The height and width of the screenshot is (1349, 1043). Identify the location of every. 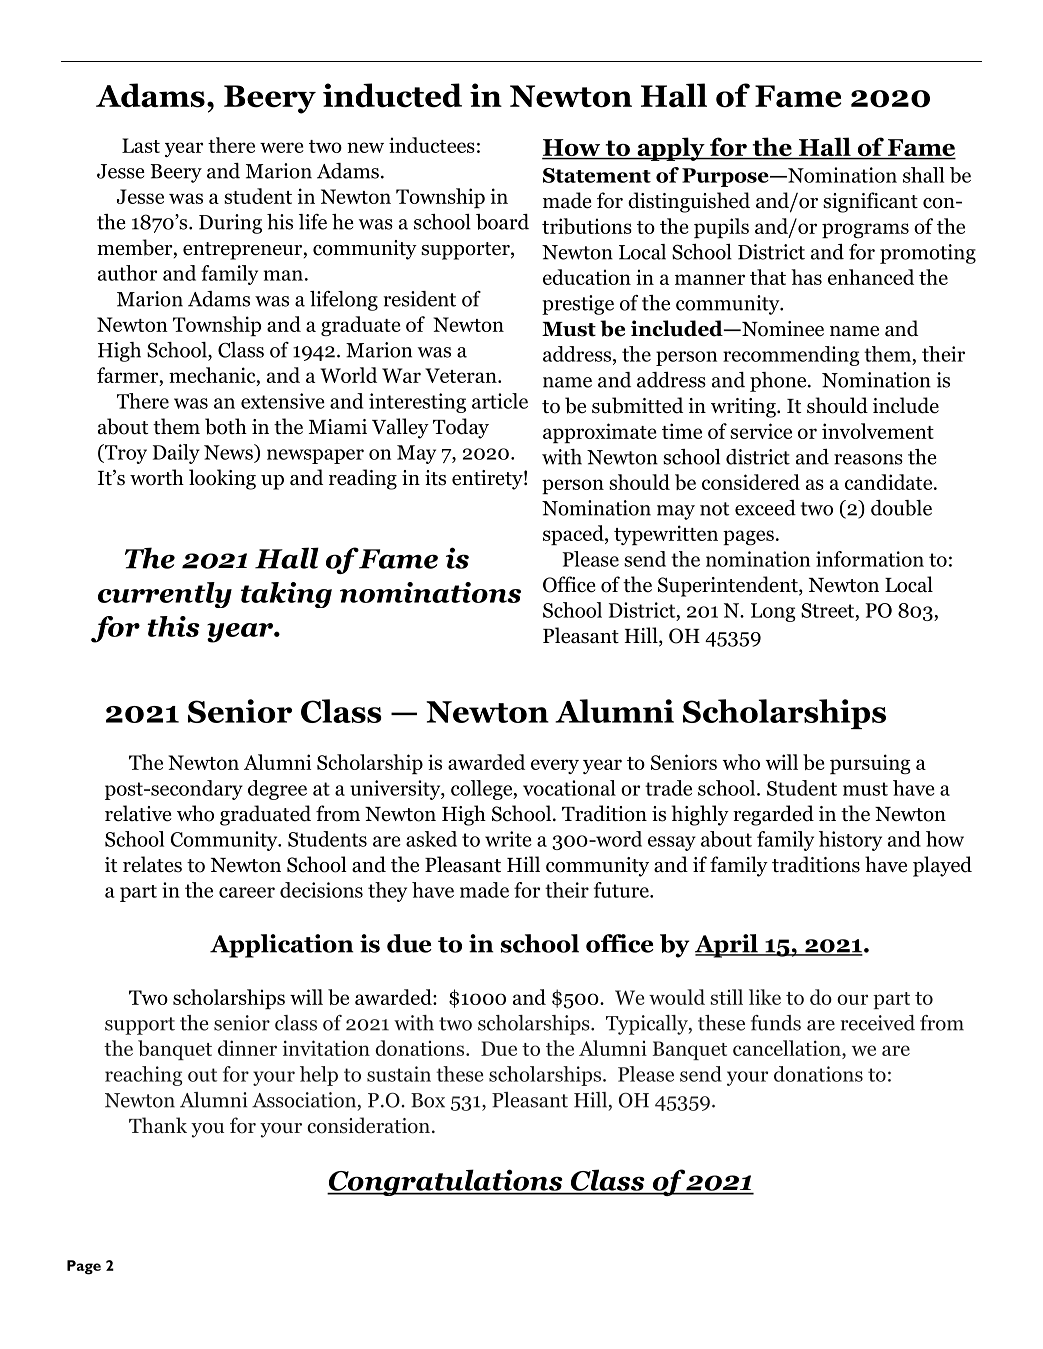
(555, 766).
